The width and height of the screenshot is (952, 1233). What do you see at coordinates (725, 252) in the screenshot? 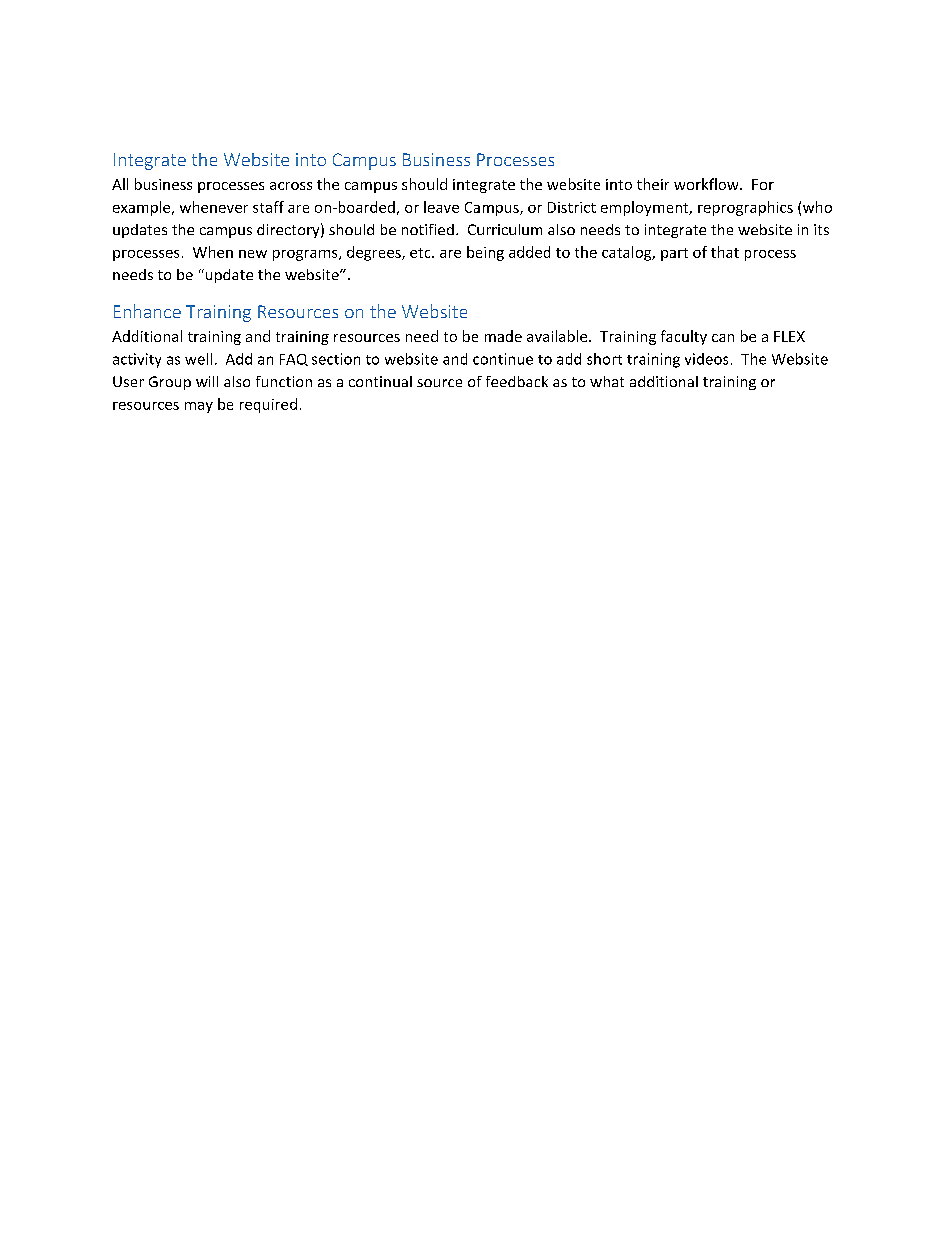
I see `that` at bounding box center [725, 252].
